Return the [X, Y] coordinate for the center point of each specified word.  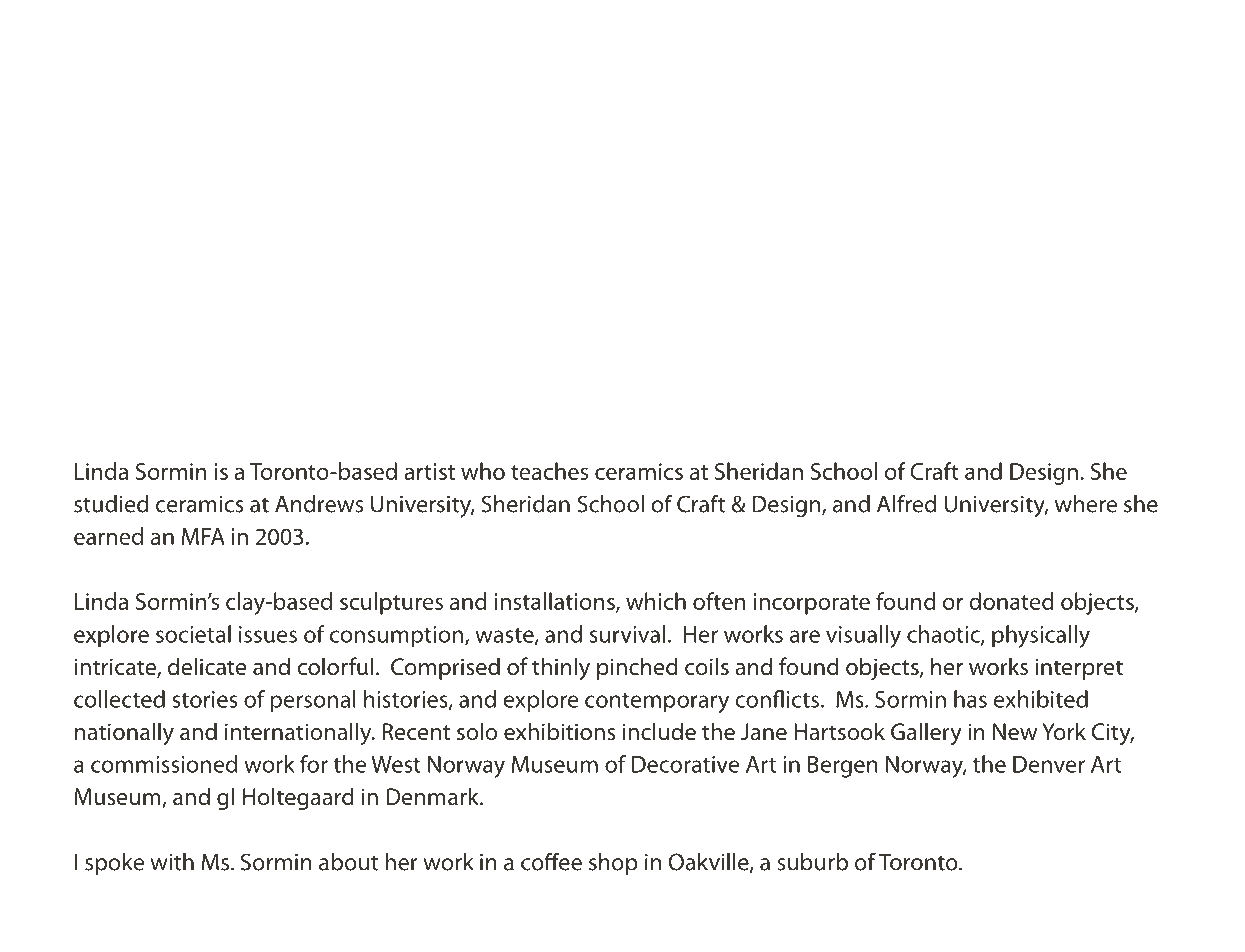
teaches [549, 471]
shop [613, 864]
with [172, 862]
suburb [812, 862]
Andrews [319, 504]
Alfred [906, 503]
